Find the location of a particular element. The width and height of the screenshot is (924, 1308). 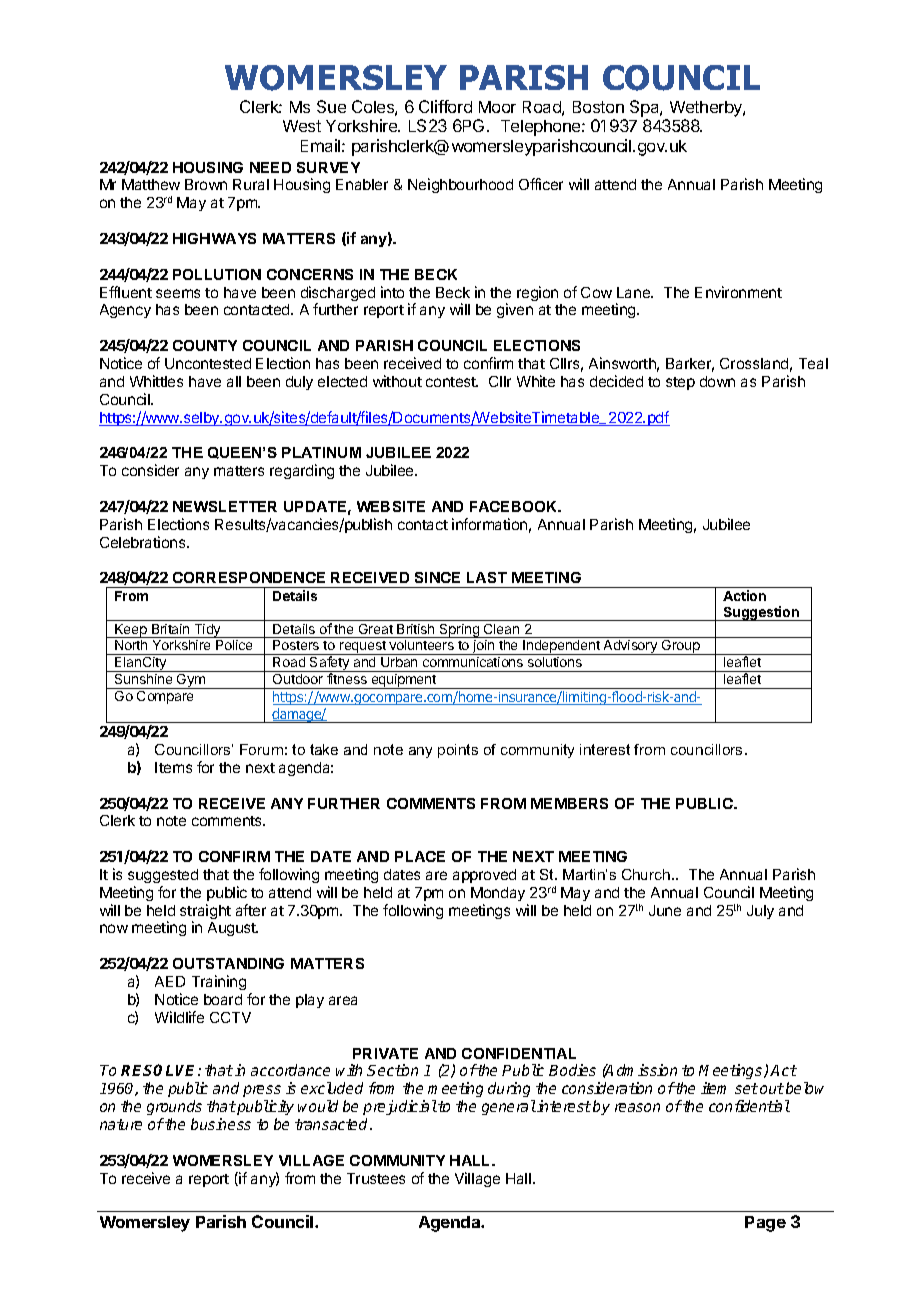

Celebrations is located at coordinates (144, 542).
